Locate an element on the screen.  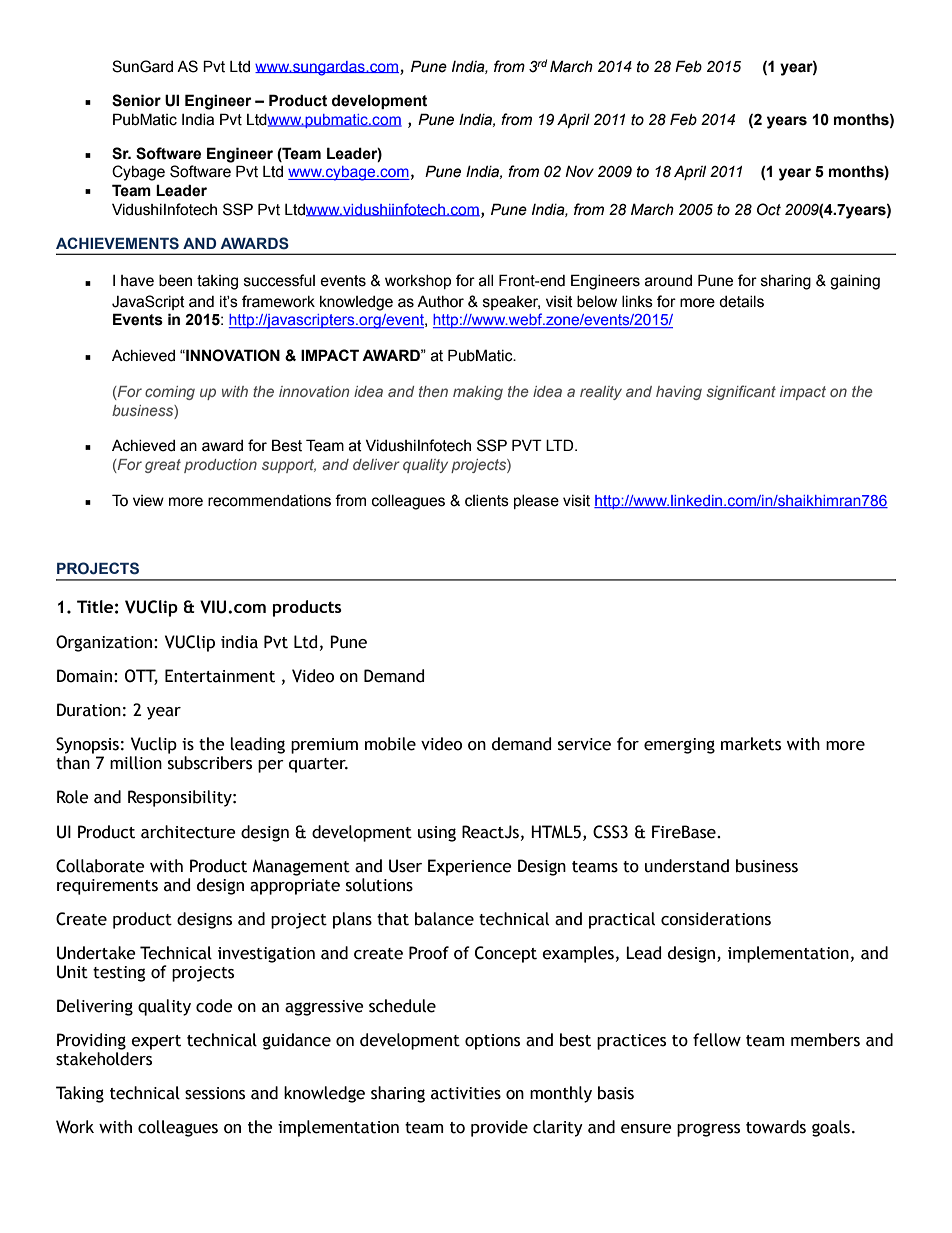
activities is located at coordinates (466, 1093).
